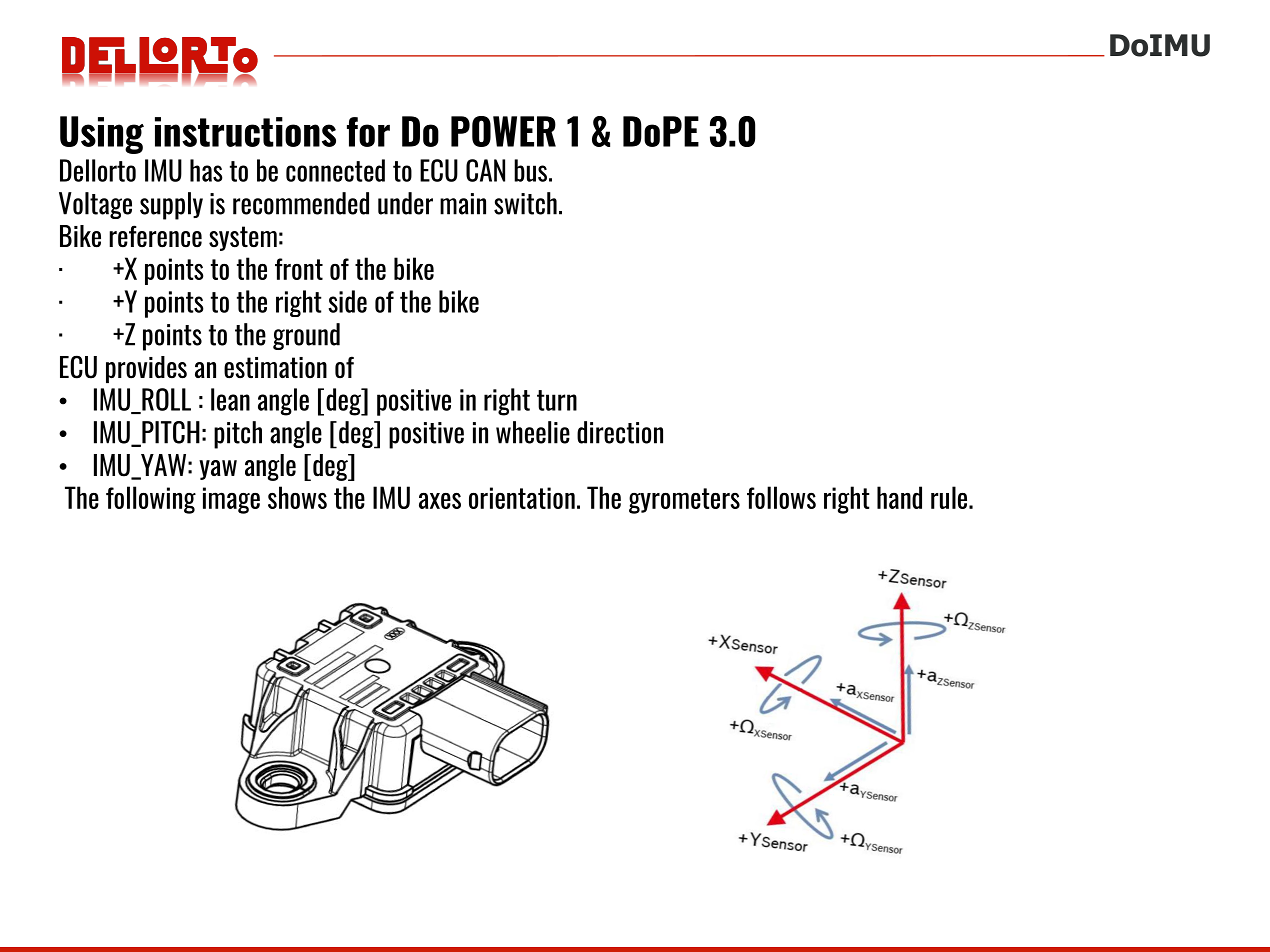 The height and width of the screenshot is (952, 1270). Describe the element at coordinates (522, 498) in the screenshot. I see `orientation` at that location.
